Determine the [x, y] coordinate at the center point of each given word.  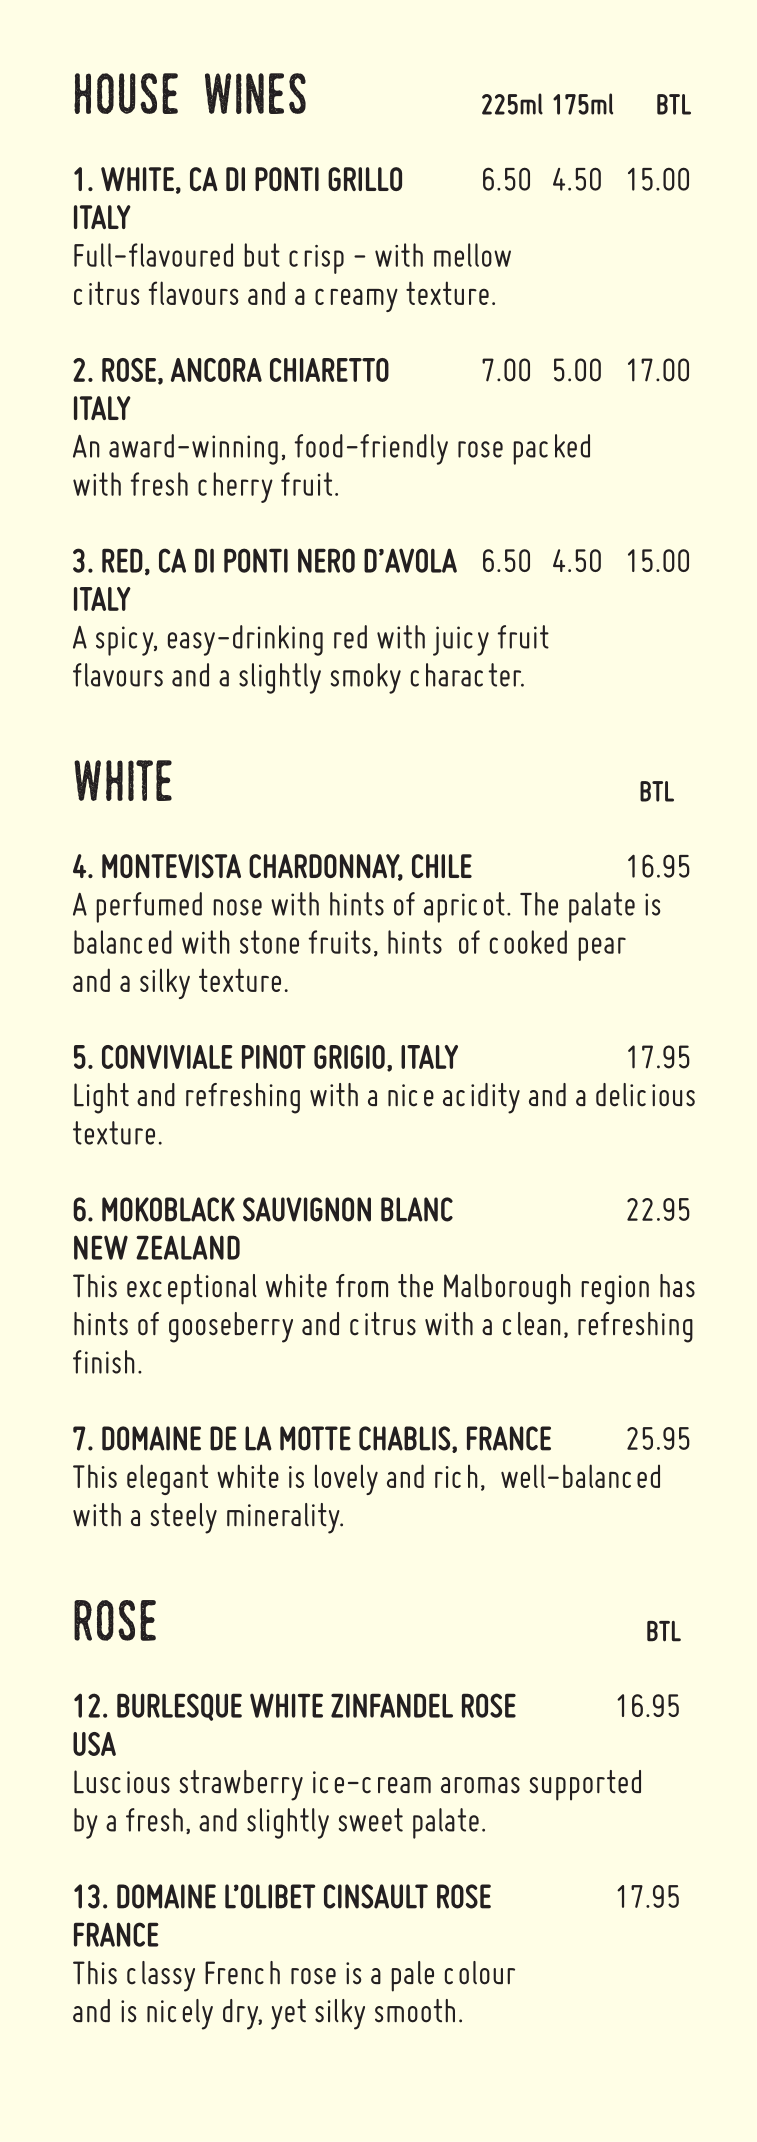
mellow [472, 255]
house [126, 93]
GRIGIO [349, 1057]
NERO [326, 560]
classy [161, 1976]
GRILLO [365, 179]
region [615, 1290]
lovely [346, 1479]
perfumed [149, 907]
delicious [645, 1095]
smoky [366, 678]
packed [551, 449]
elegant [167, 1479]
